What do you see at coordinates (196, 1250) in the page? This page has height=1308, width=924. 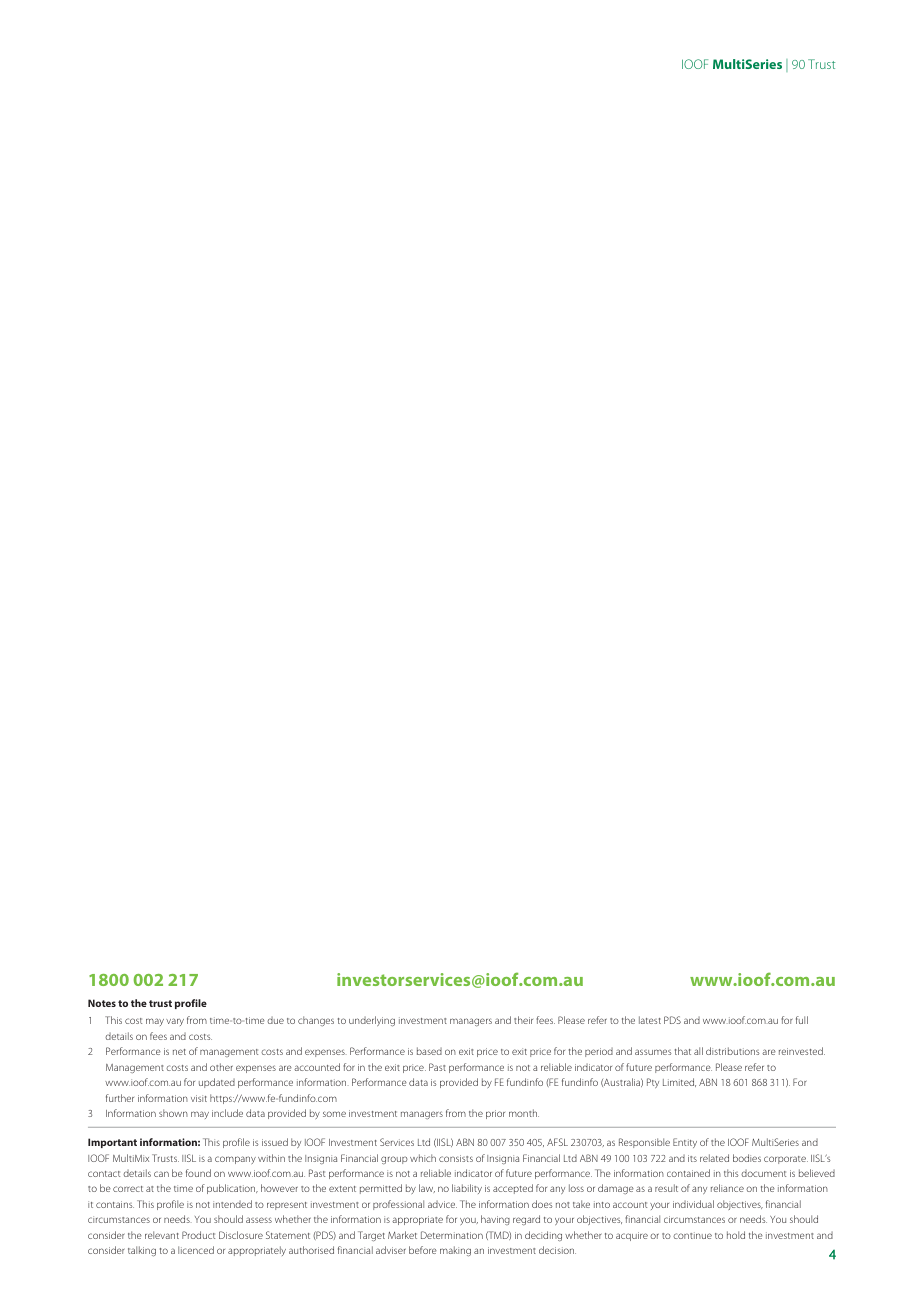 I see `licenced` at bounding box center [196, 1250].
